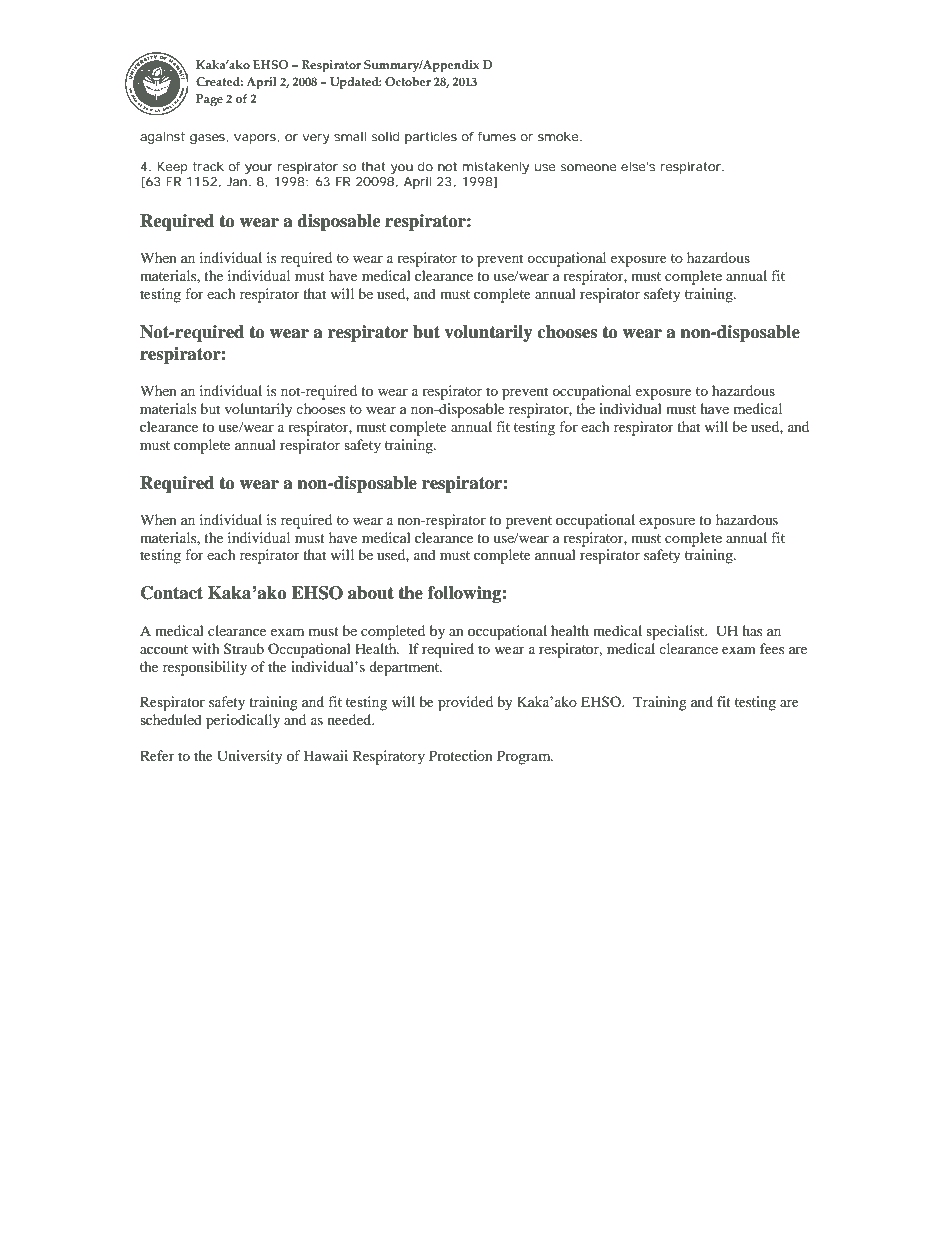  Describe the element at coordinates (408, 81) in the image. I see `October` at that location.
